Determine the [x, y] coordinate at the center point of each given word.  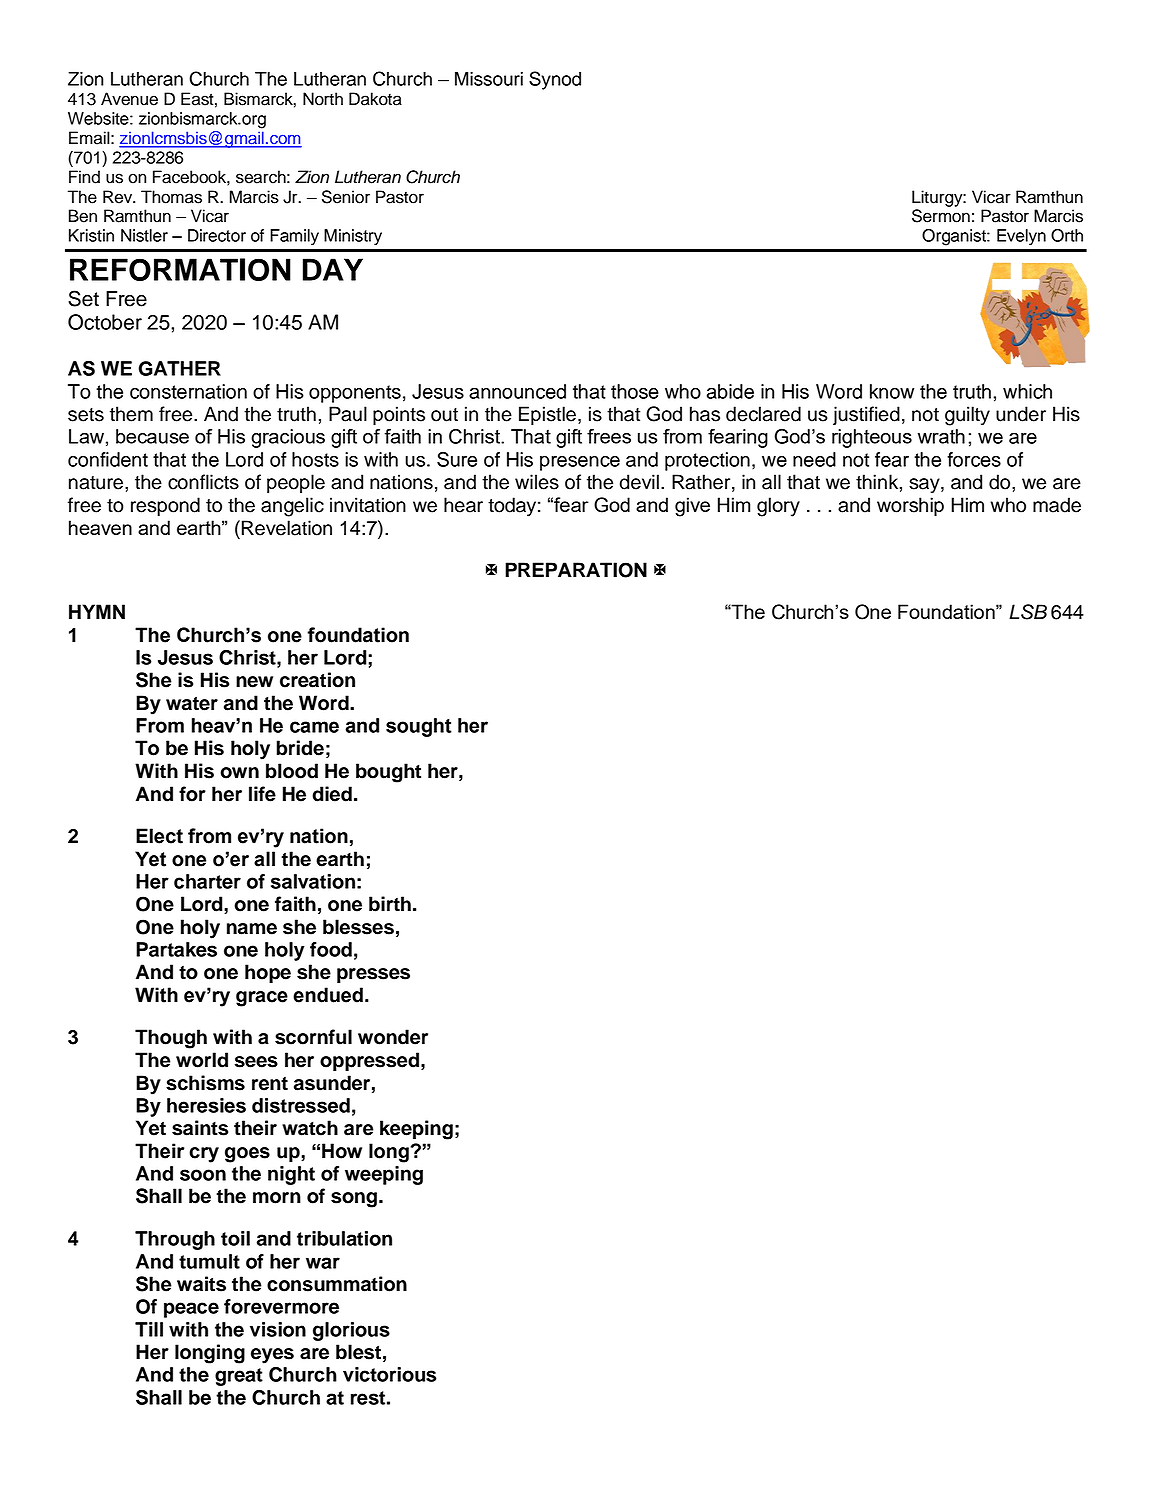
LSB [1028, 612]
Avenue [129, 99]
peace [191, 1310]
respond [165, 506]
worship [910, 506]
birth [390, 904]
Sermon [941, 216]
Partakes [176, 949]
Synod [555, 80]
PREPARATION [576, 570]
